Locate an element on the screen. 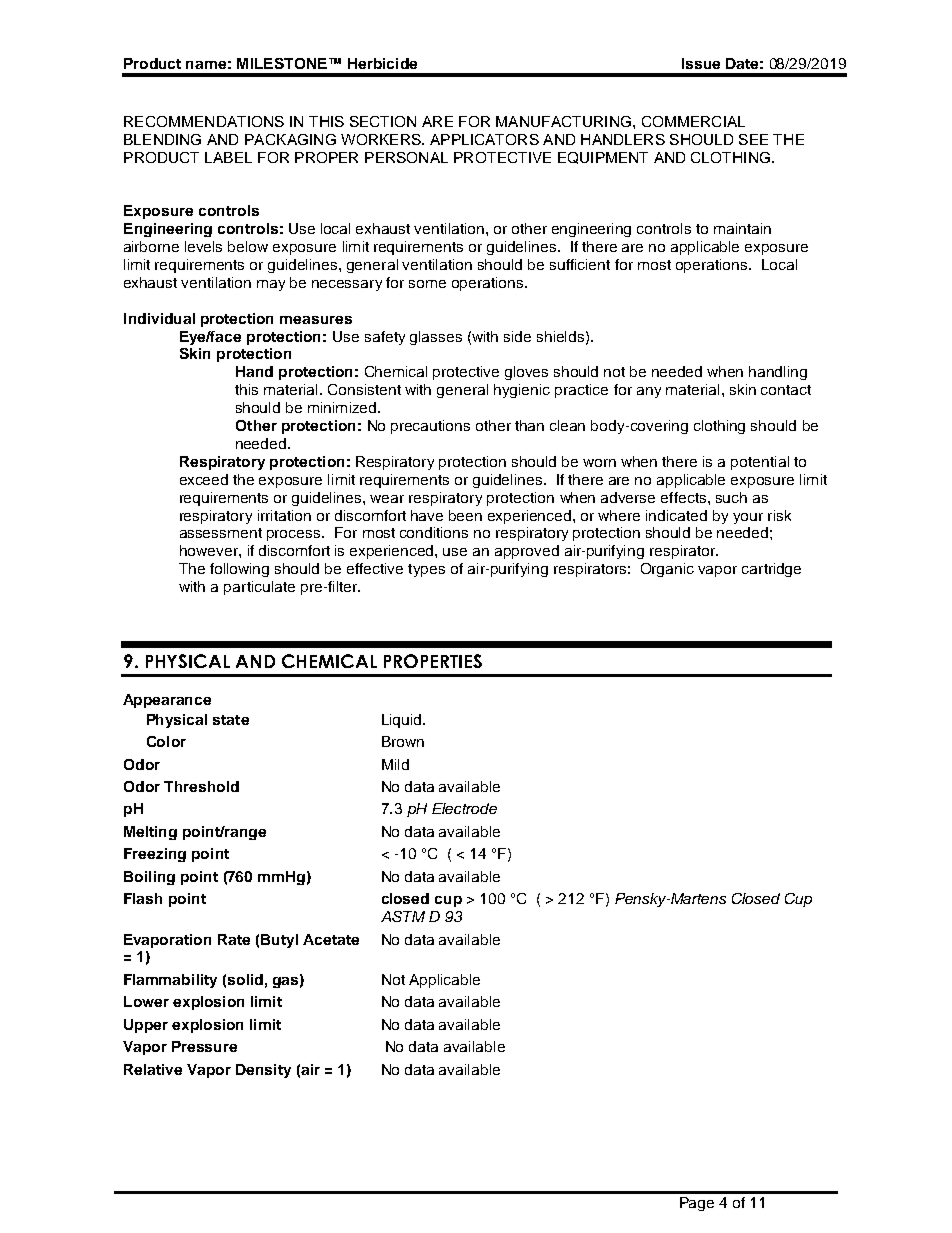  APPLICATORS is located at coordinates (484, 139).
